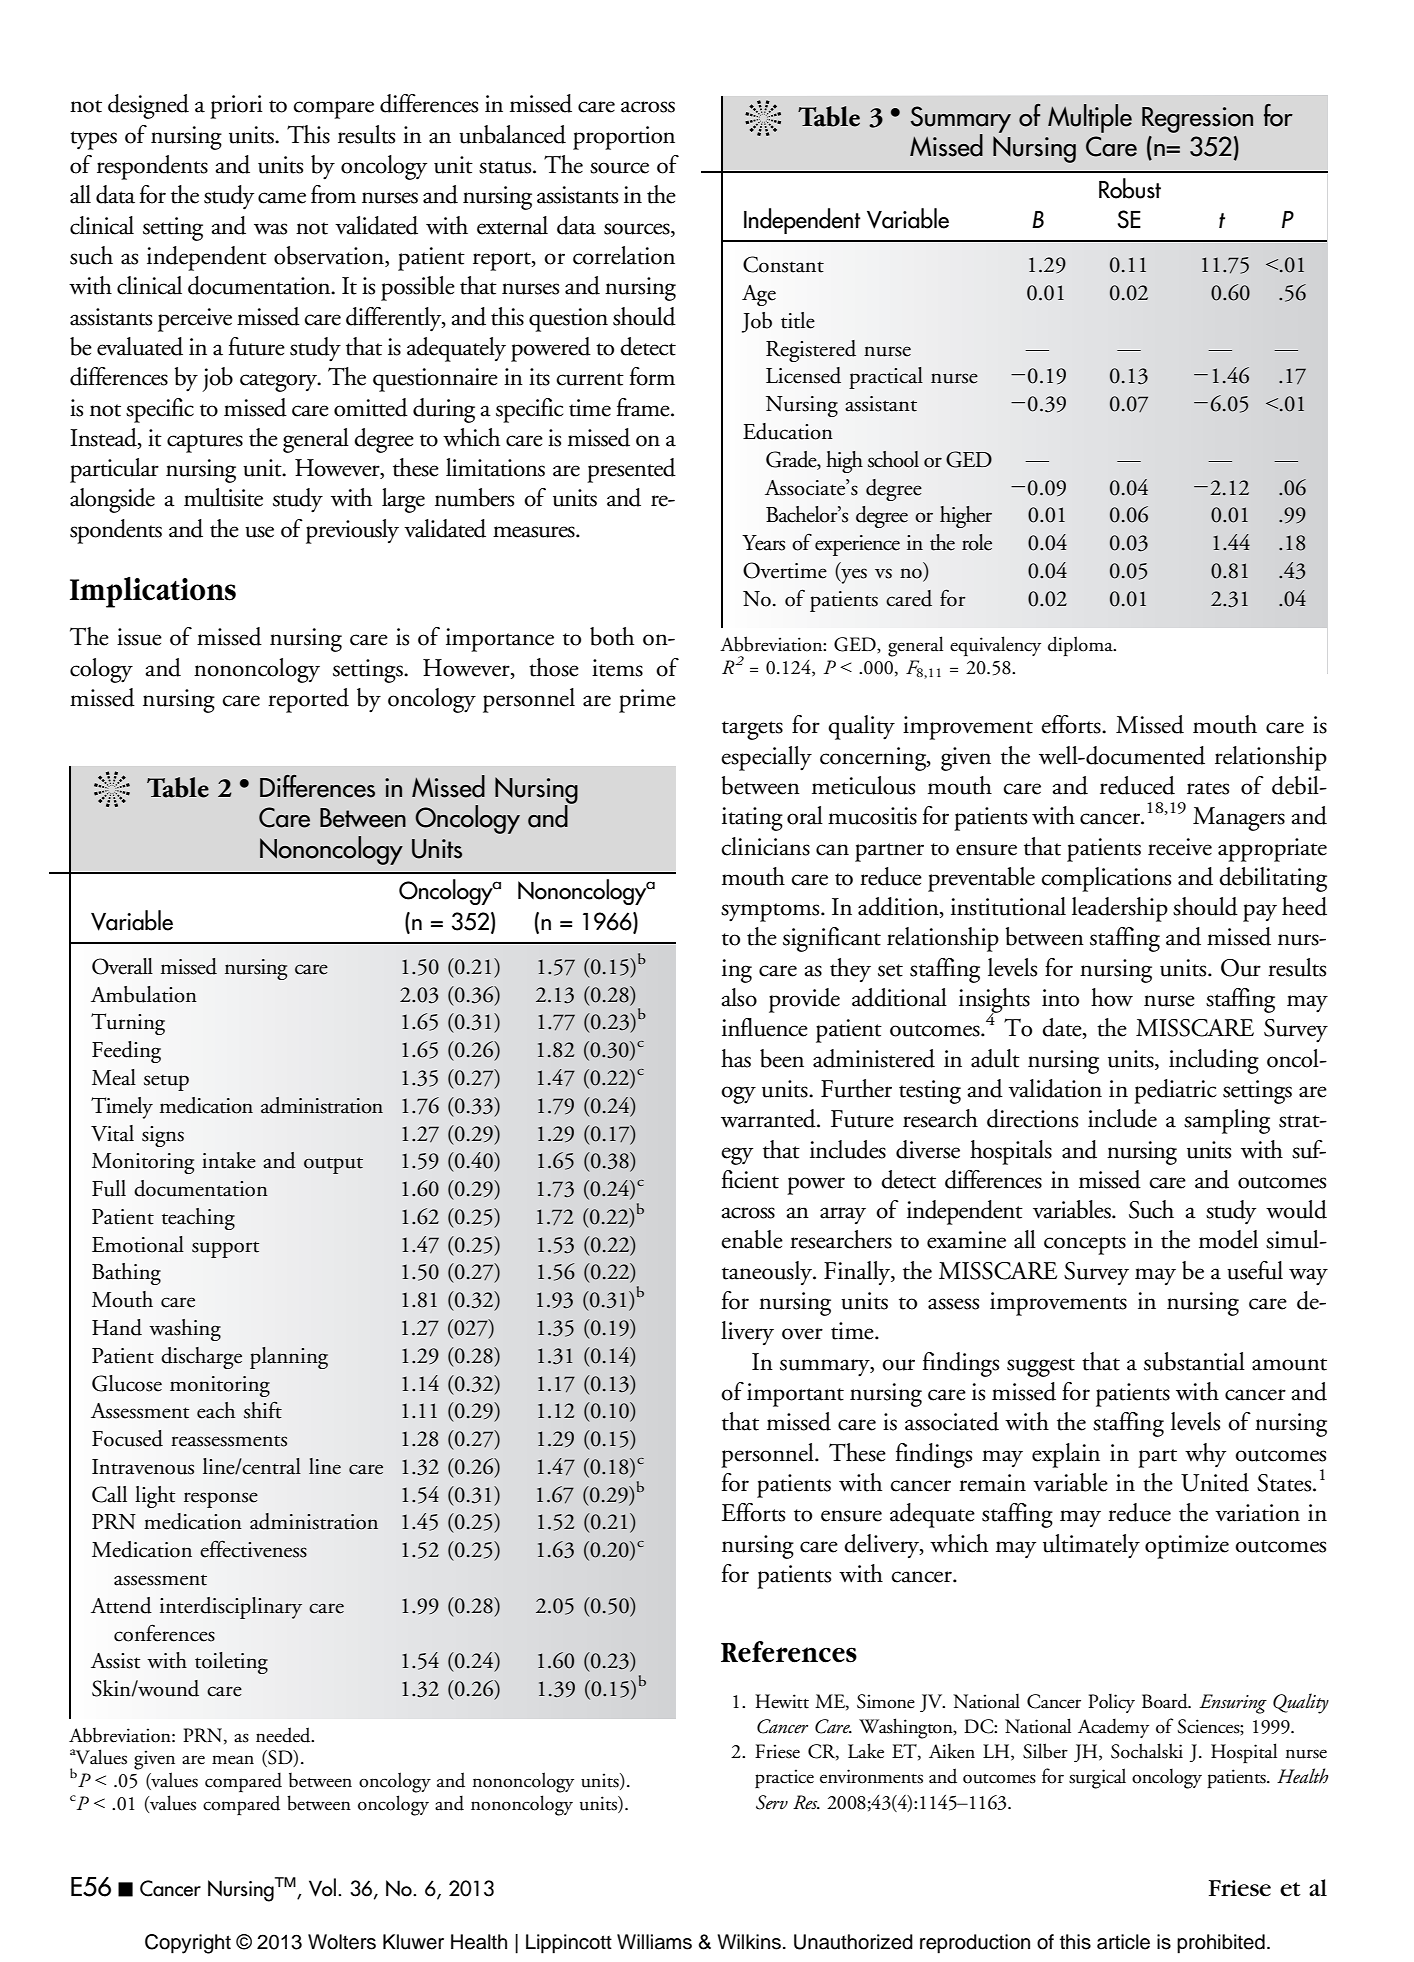 This image has width=1414, height=1962. I want to click on Robust, so click(1130, 188).
